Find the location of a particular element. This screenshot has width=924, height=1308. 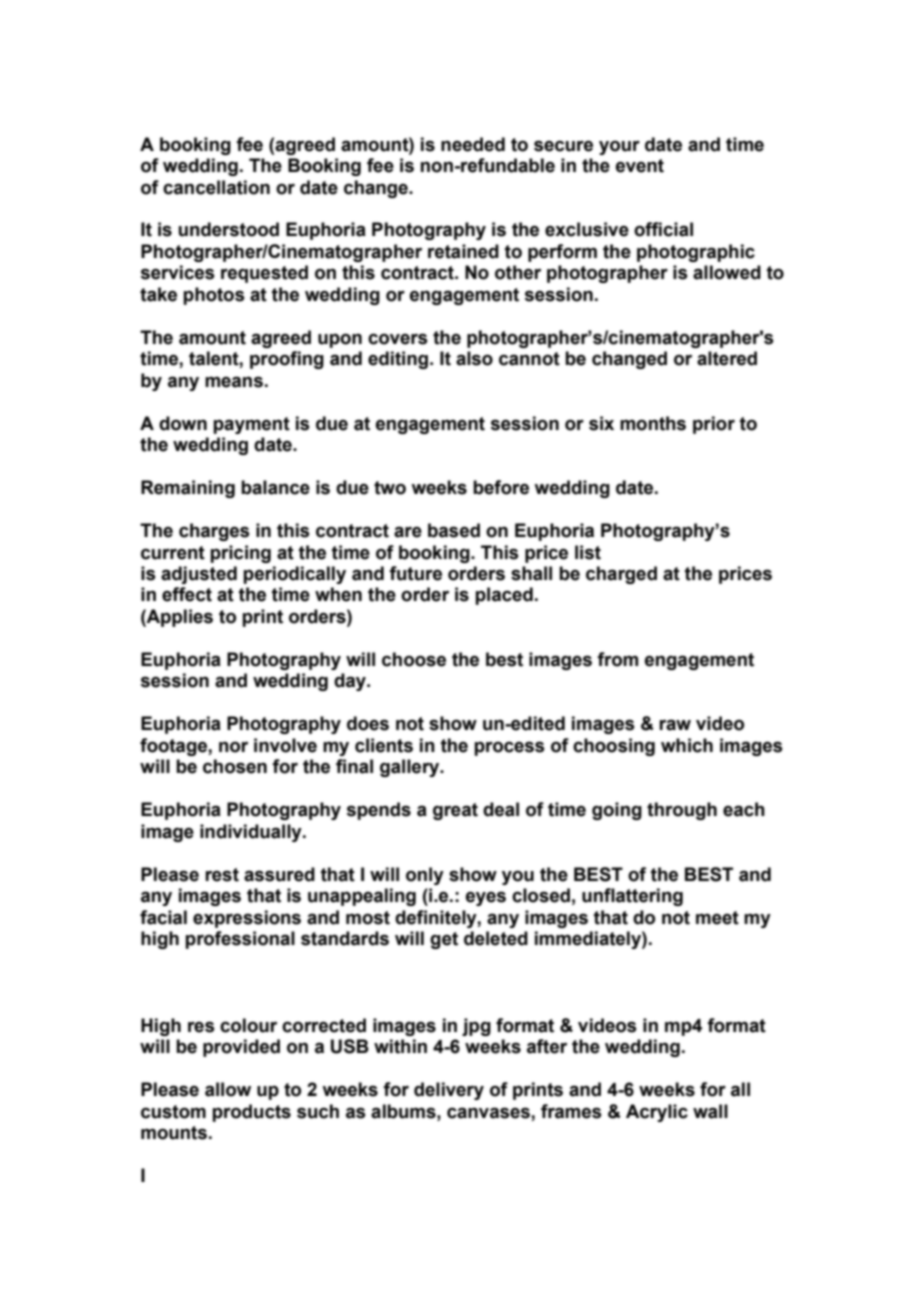

through is located at coordinates (682, 811).
